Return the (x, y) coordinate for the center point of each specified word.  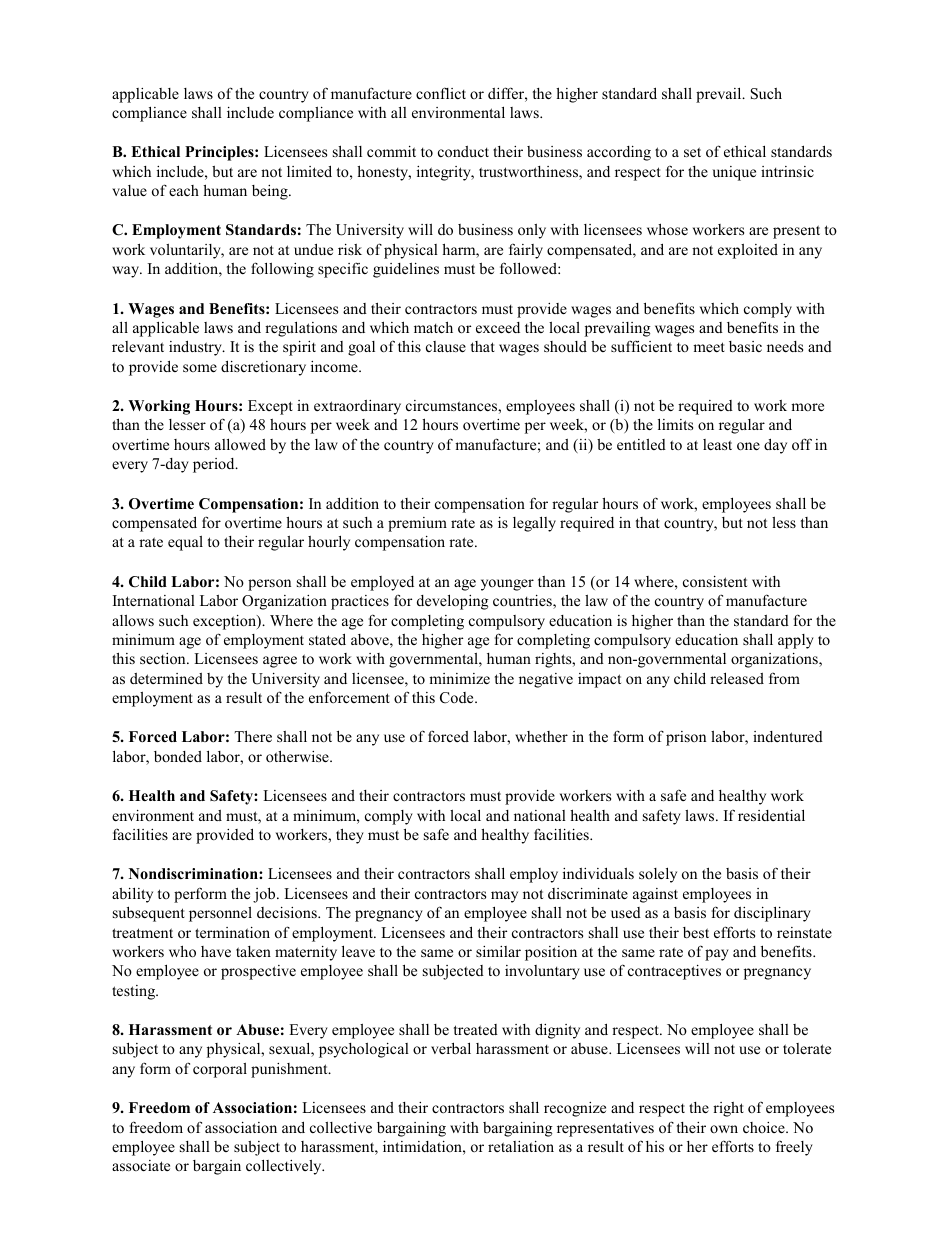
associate (141, 1165)
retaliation (521, 1146)
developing (453, 602)
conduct (463, 151)
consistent (715, 581)
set (692, 152)
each (184, 190)
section (164, 658)
